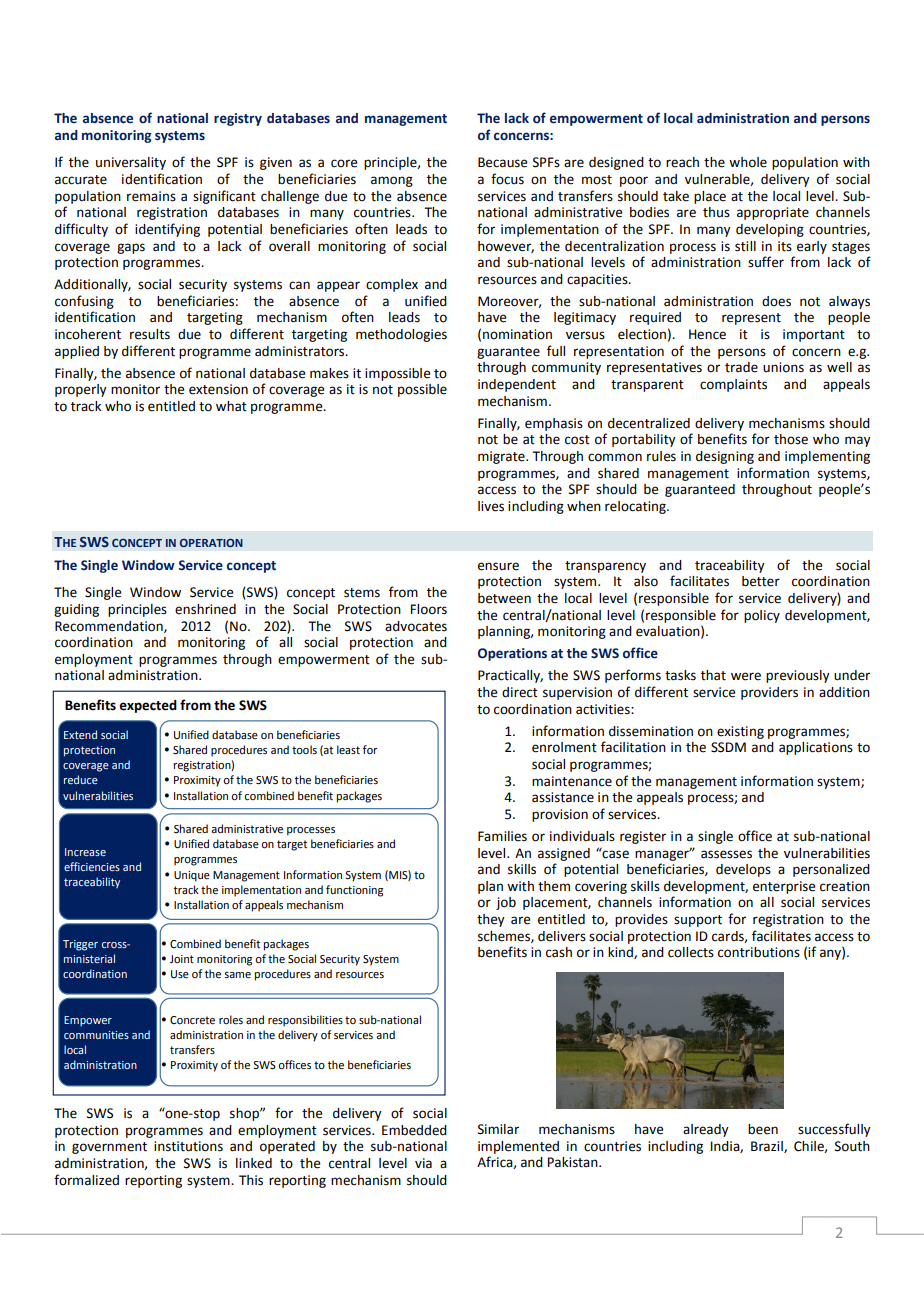 The height and width of the document is (1308, 924). I want to click on Similar, so click(498, 1129).
